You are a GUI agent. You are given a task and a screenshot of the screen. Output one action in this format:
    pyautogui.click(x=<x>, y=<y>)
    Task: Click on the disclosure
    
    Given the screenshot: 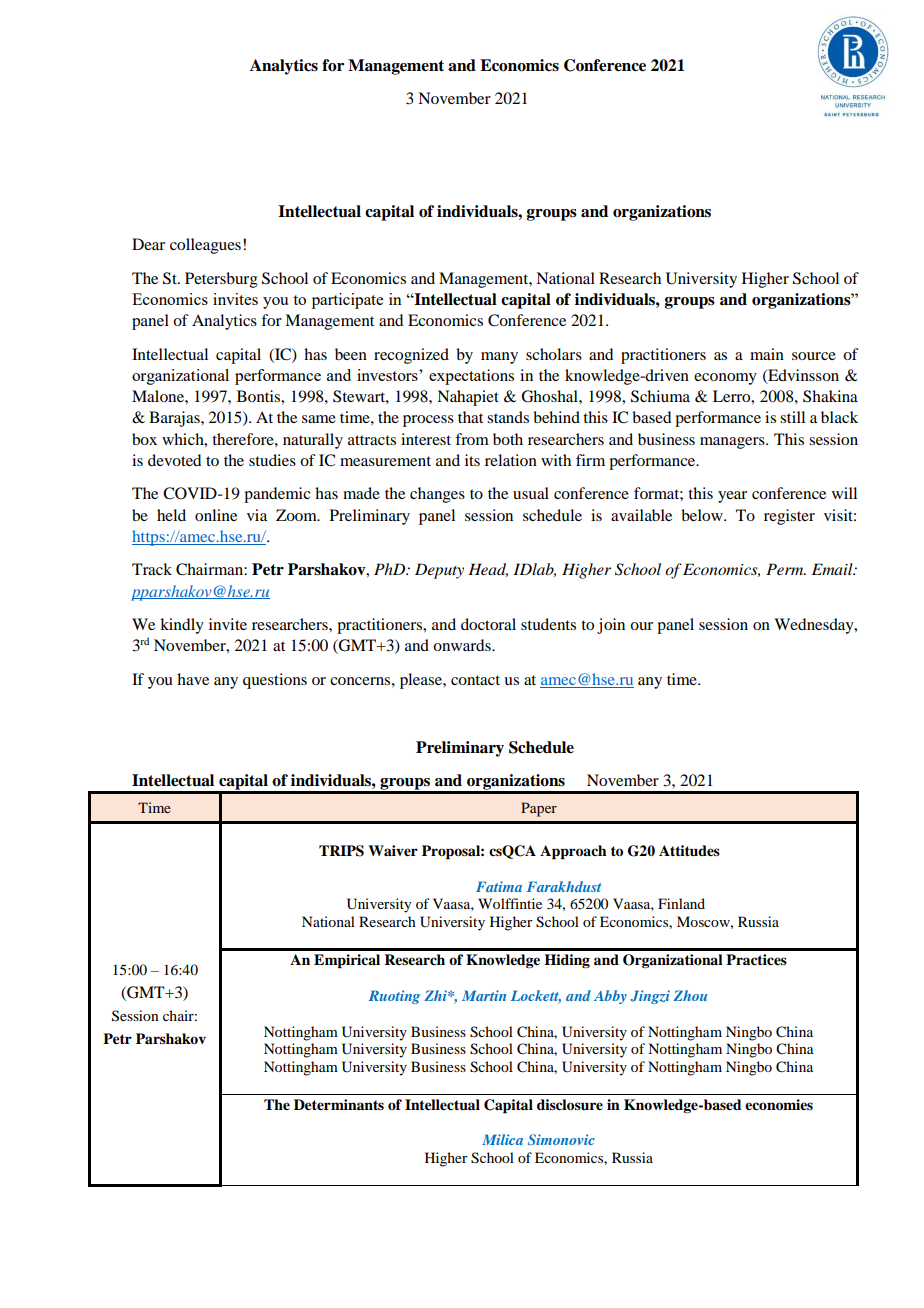 What is the action you would take?
    pyautogui.click(x=570, y=1105)
